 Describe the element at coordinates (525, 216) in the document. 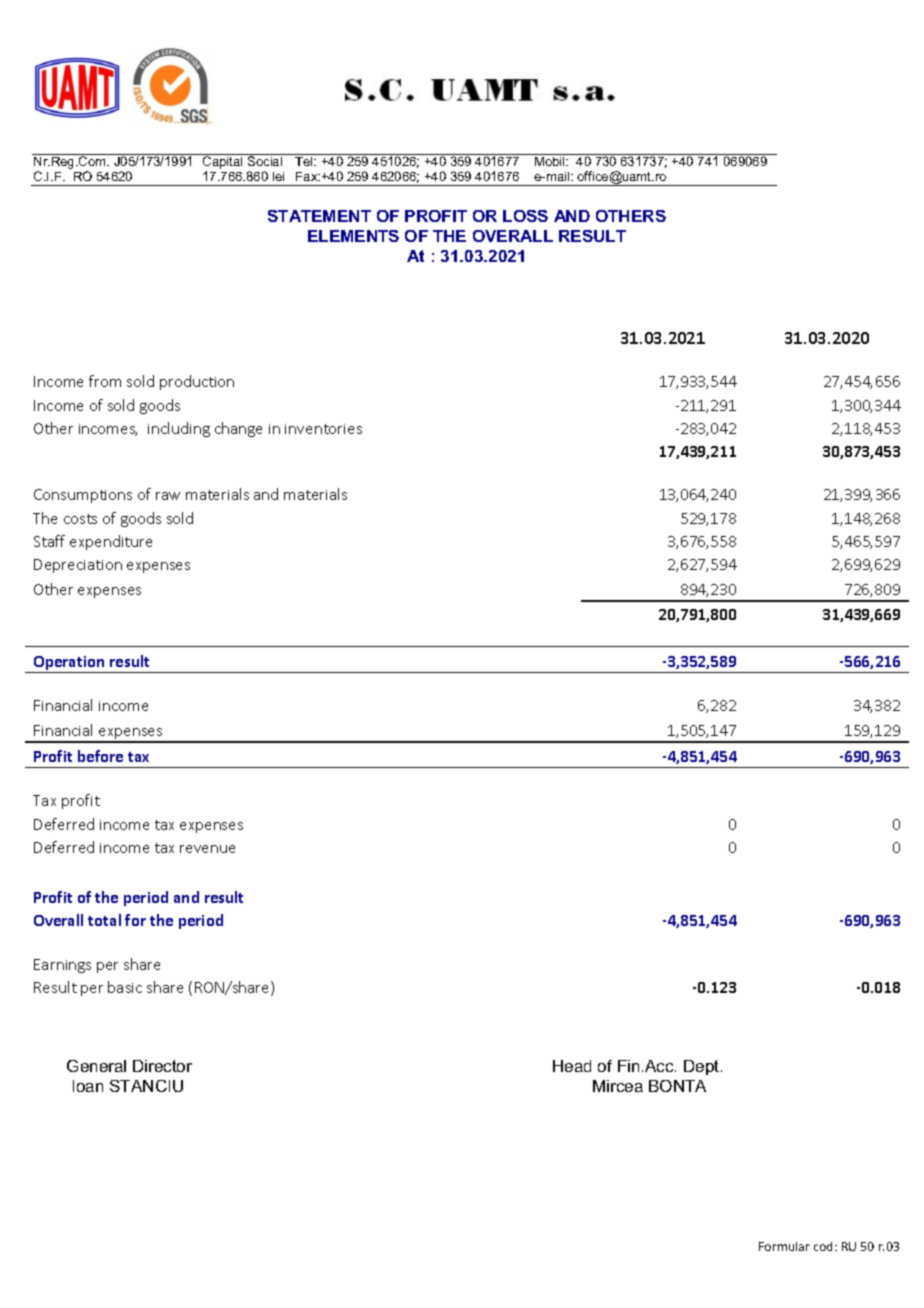

I see `LOSS` at that location.
